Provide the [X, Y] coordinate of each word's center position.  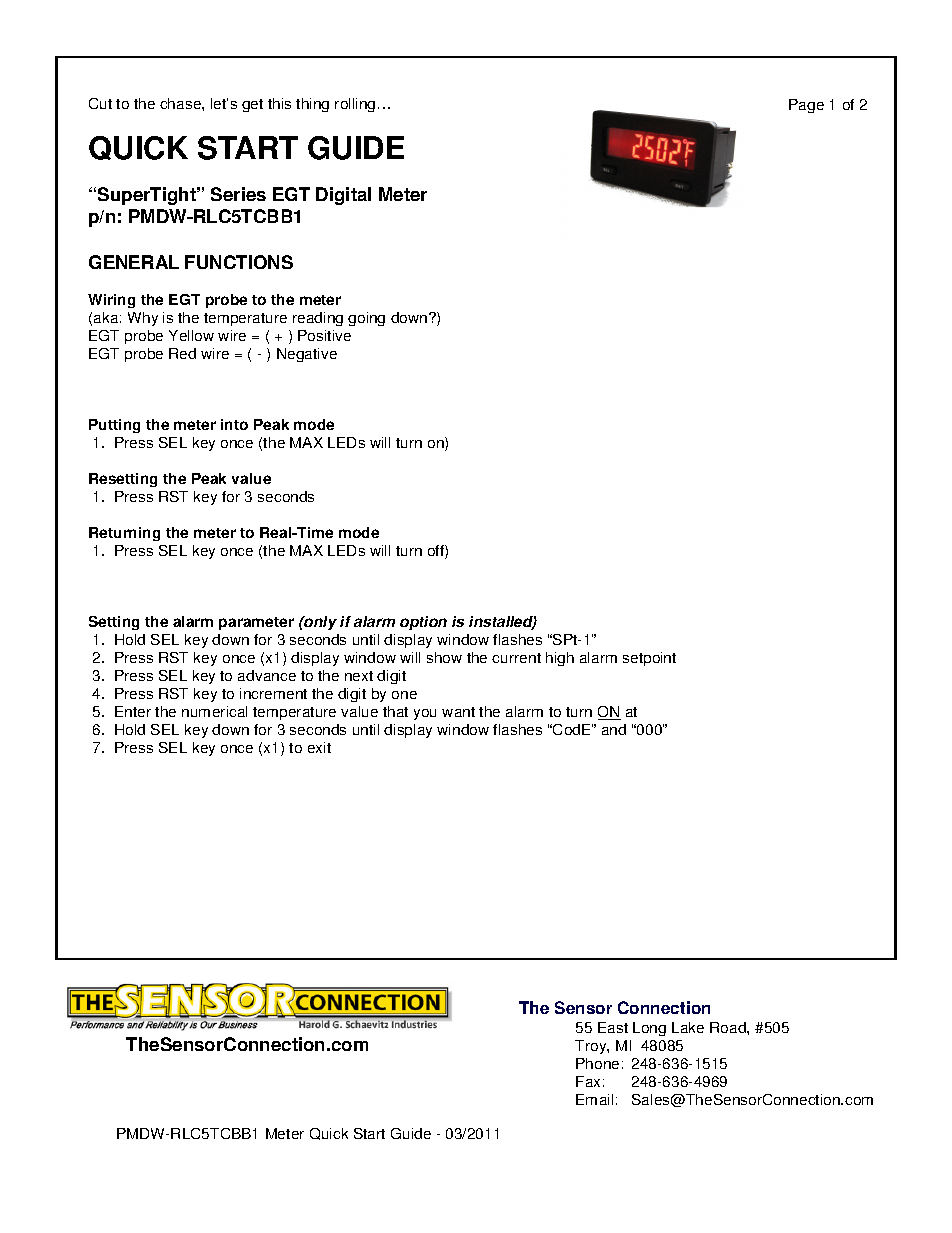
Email [594, 1099]
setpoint [649, 659]
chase [181, 103]
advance [267, 675]
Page [806, 106]
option [423, 623]
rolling [355, 105]
